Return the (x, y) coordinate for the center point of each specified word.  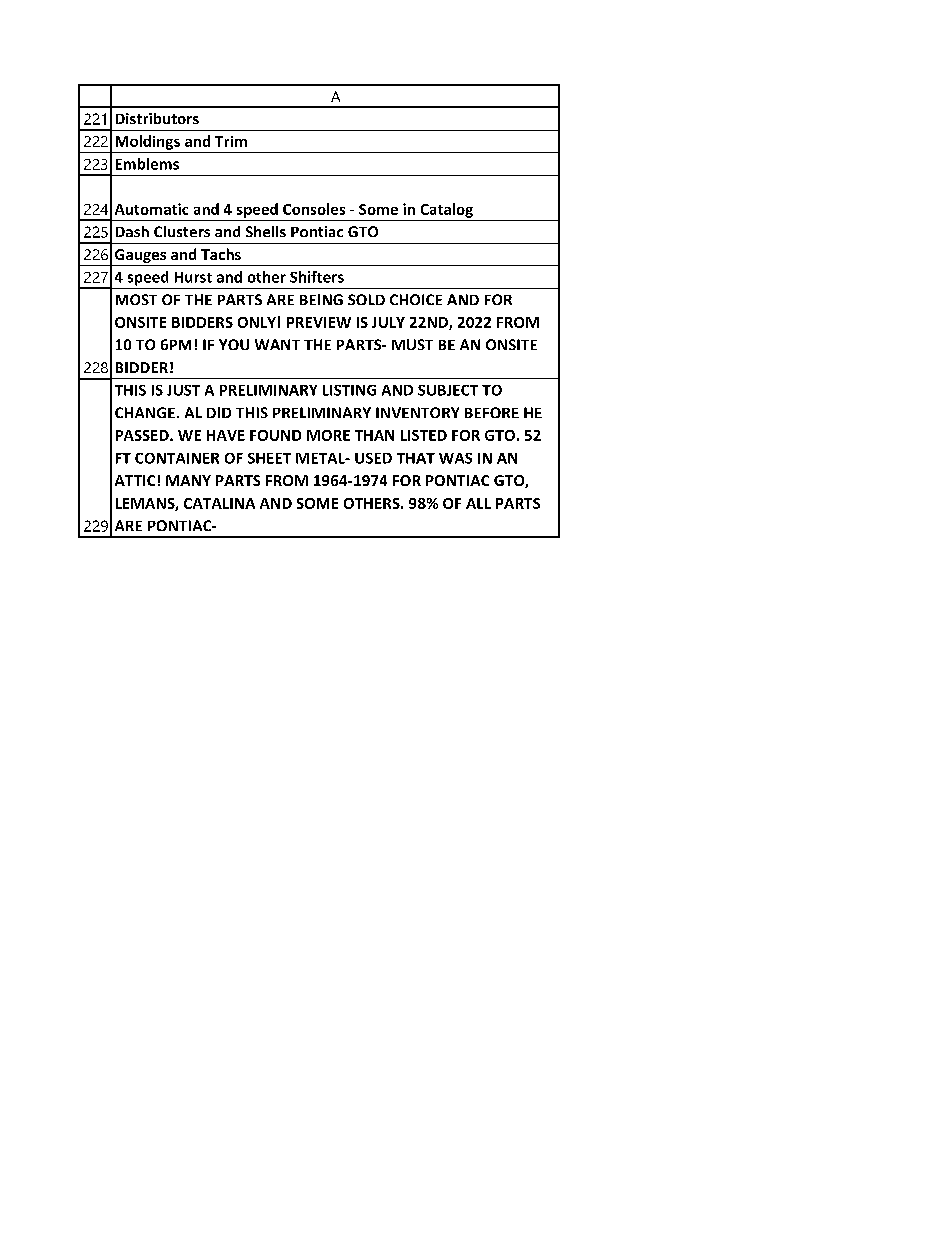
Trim (231, 141)
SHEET (269, 458)
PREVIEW (319, 322)
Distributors (157, 118)
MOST (136, 299)
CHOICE (416, 299)
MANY (188, 480)
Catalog (447, 210)
